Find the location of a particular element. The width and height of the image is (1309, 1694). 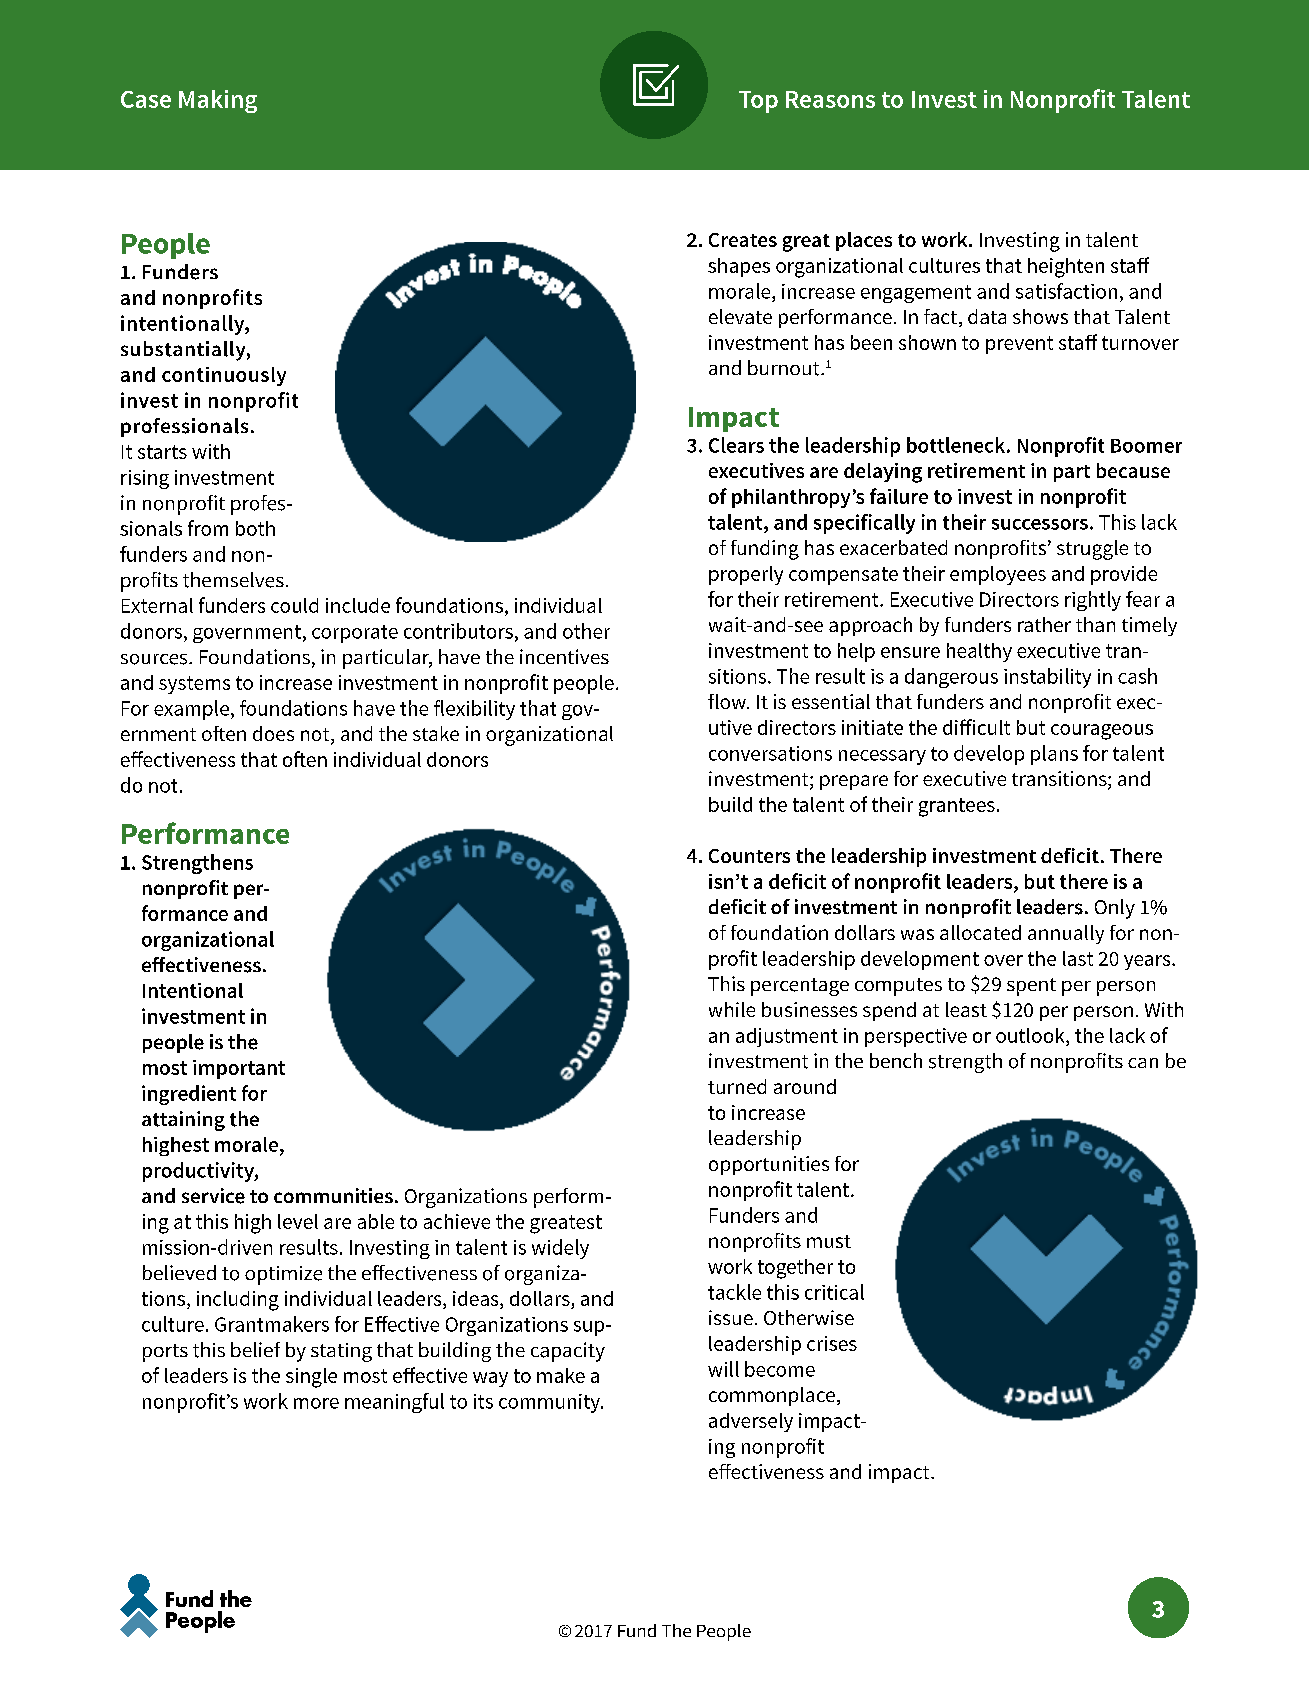

Making is located at coordinates (218, 101).
